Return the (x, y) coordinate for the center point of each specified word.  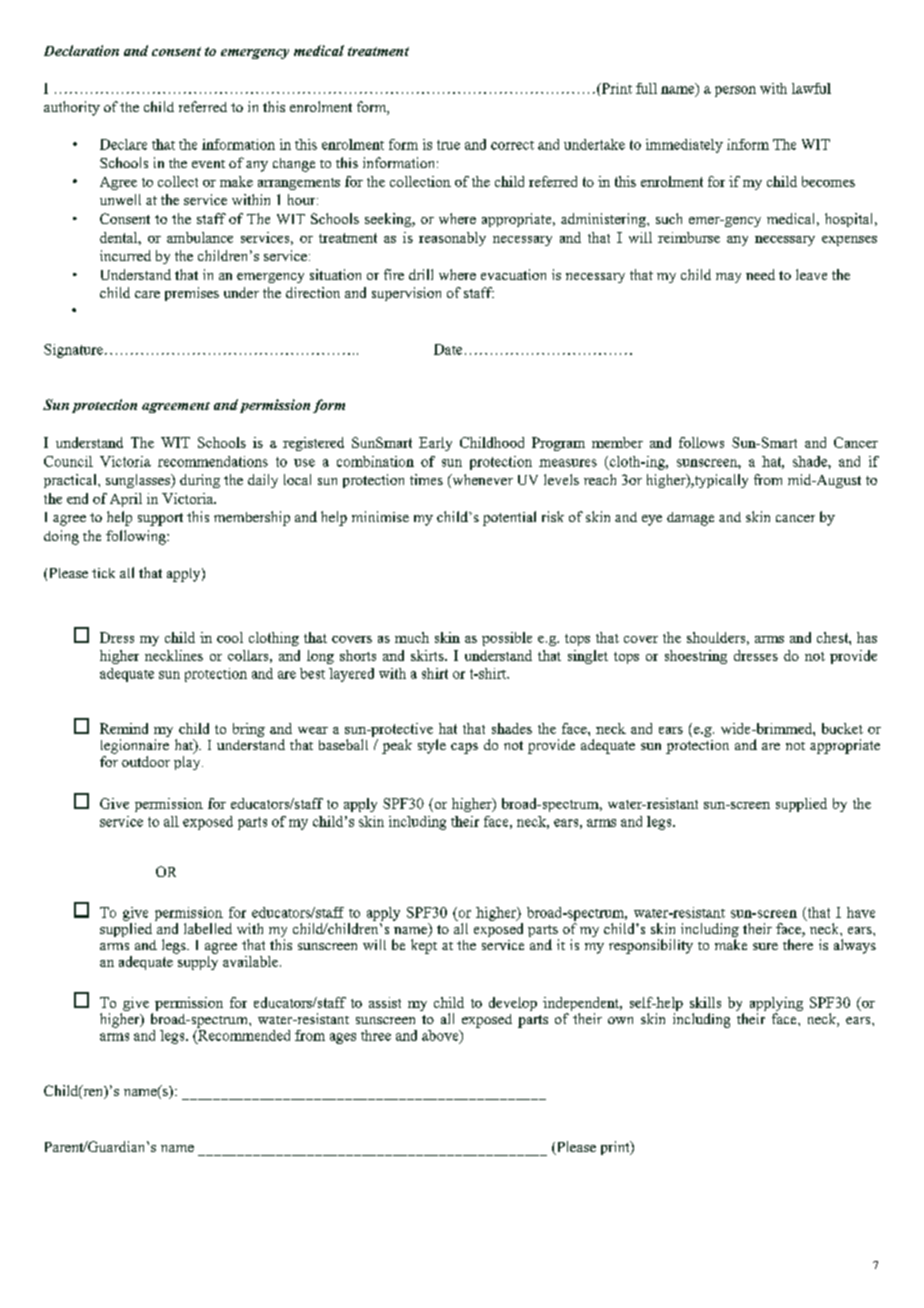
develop (513, 1004)
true (448, 145)
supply (196, 961)
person (735, 91)
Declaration (81, 50)
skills (705, 1002)
